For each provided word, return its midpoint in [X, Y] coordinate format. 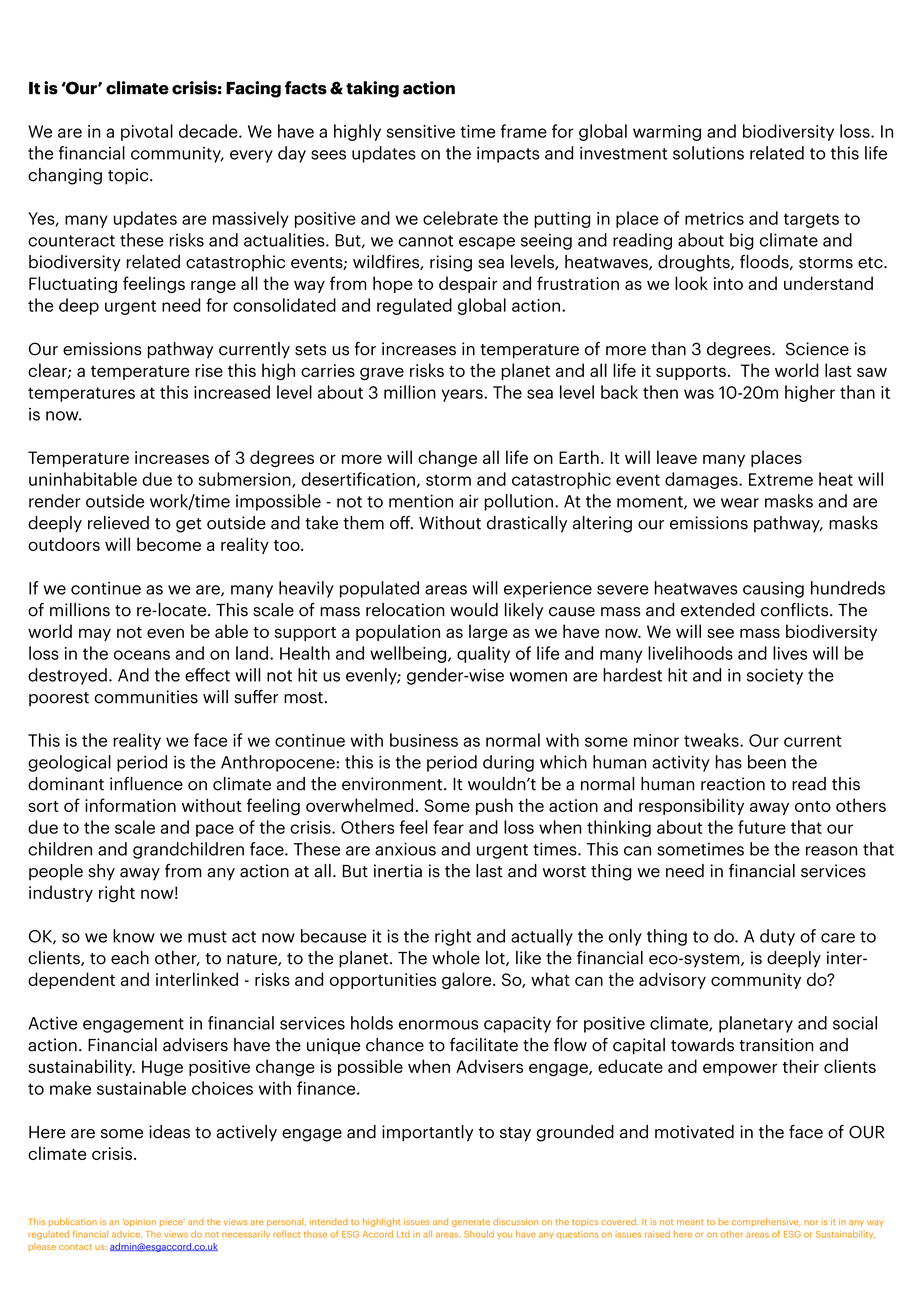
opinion [139, 1222]
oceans [142, 655]
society [775, 676]
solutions [708, 153]
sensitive [421, 131]
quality [483, 654]
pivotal [147, 132]
